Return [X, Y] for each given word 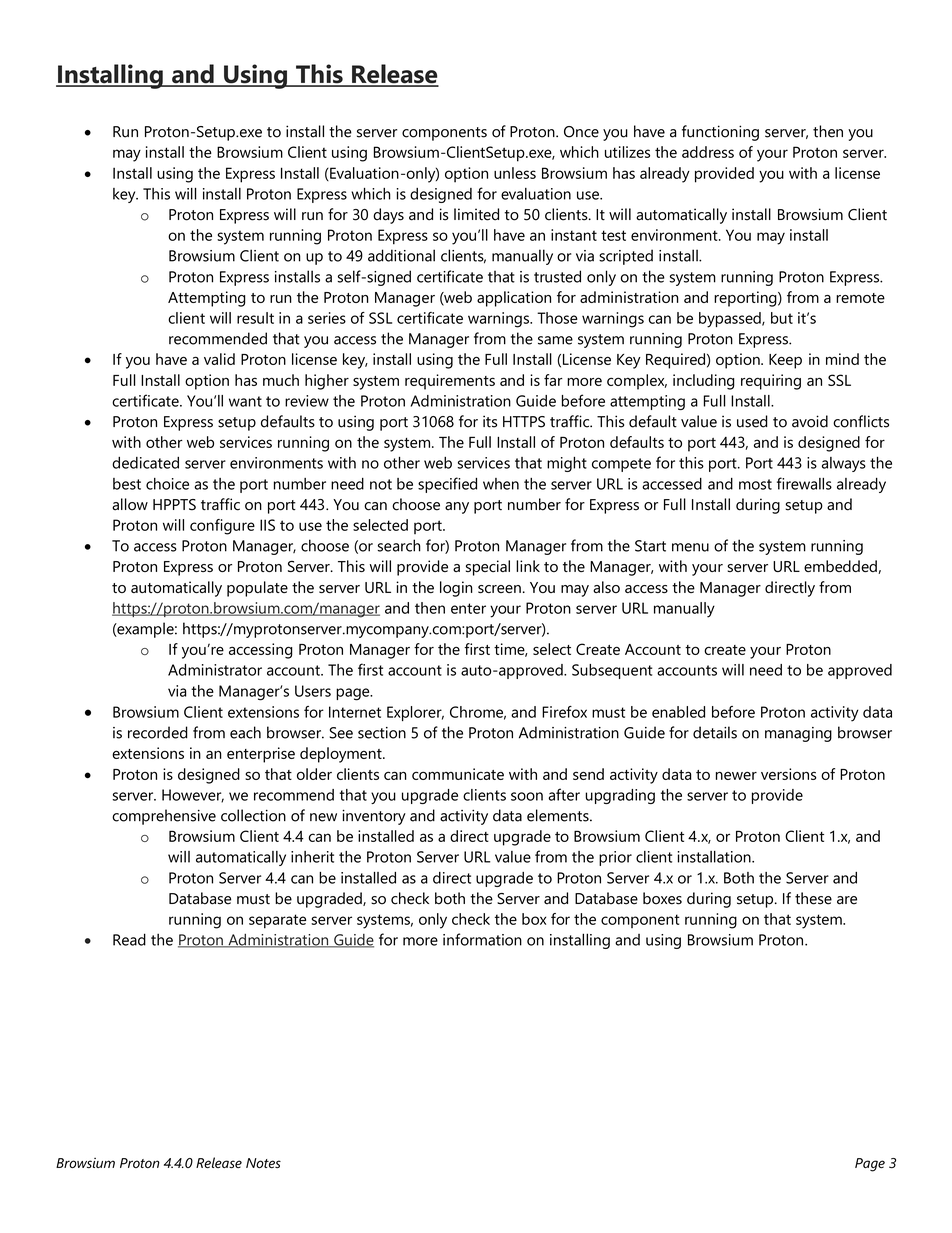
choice [167, 484]
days [388, 216]
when [501, 484]
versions [789, 774]
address [708, 152]
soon [527, 796]
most [755, 484]
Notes [263, 1163]
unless [515, 173]
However [193, 796]
